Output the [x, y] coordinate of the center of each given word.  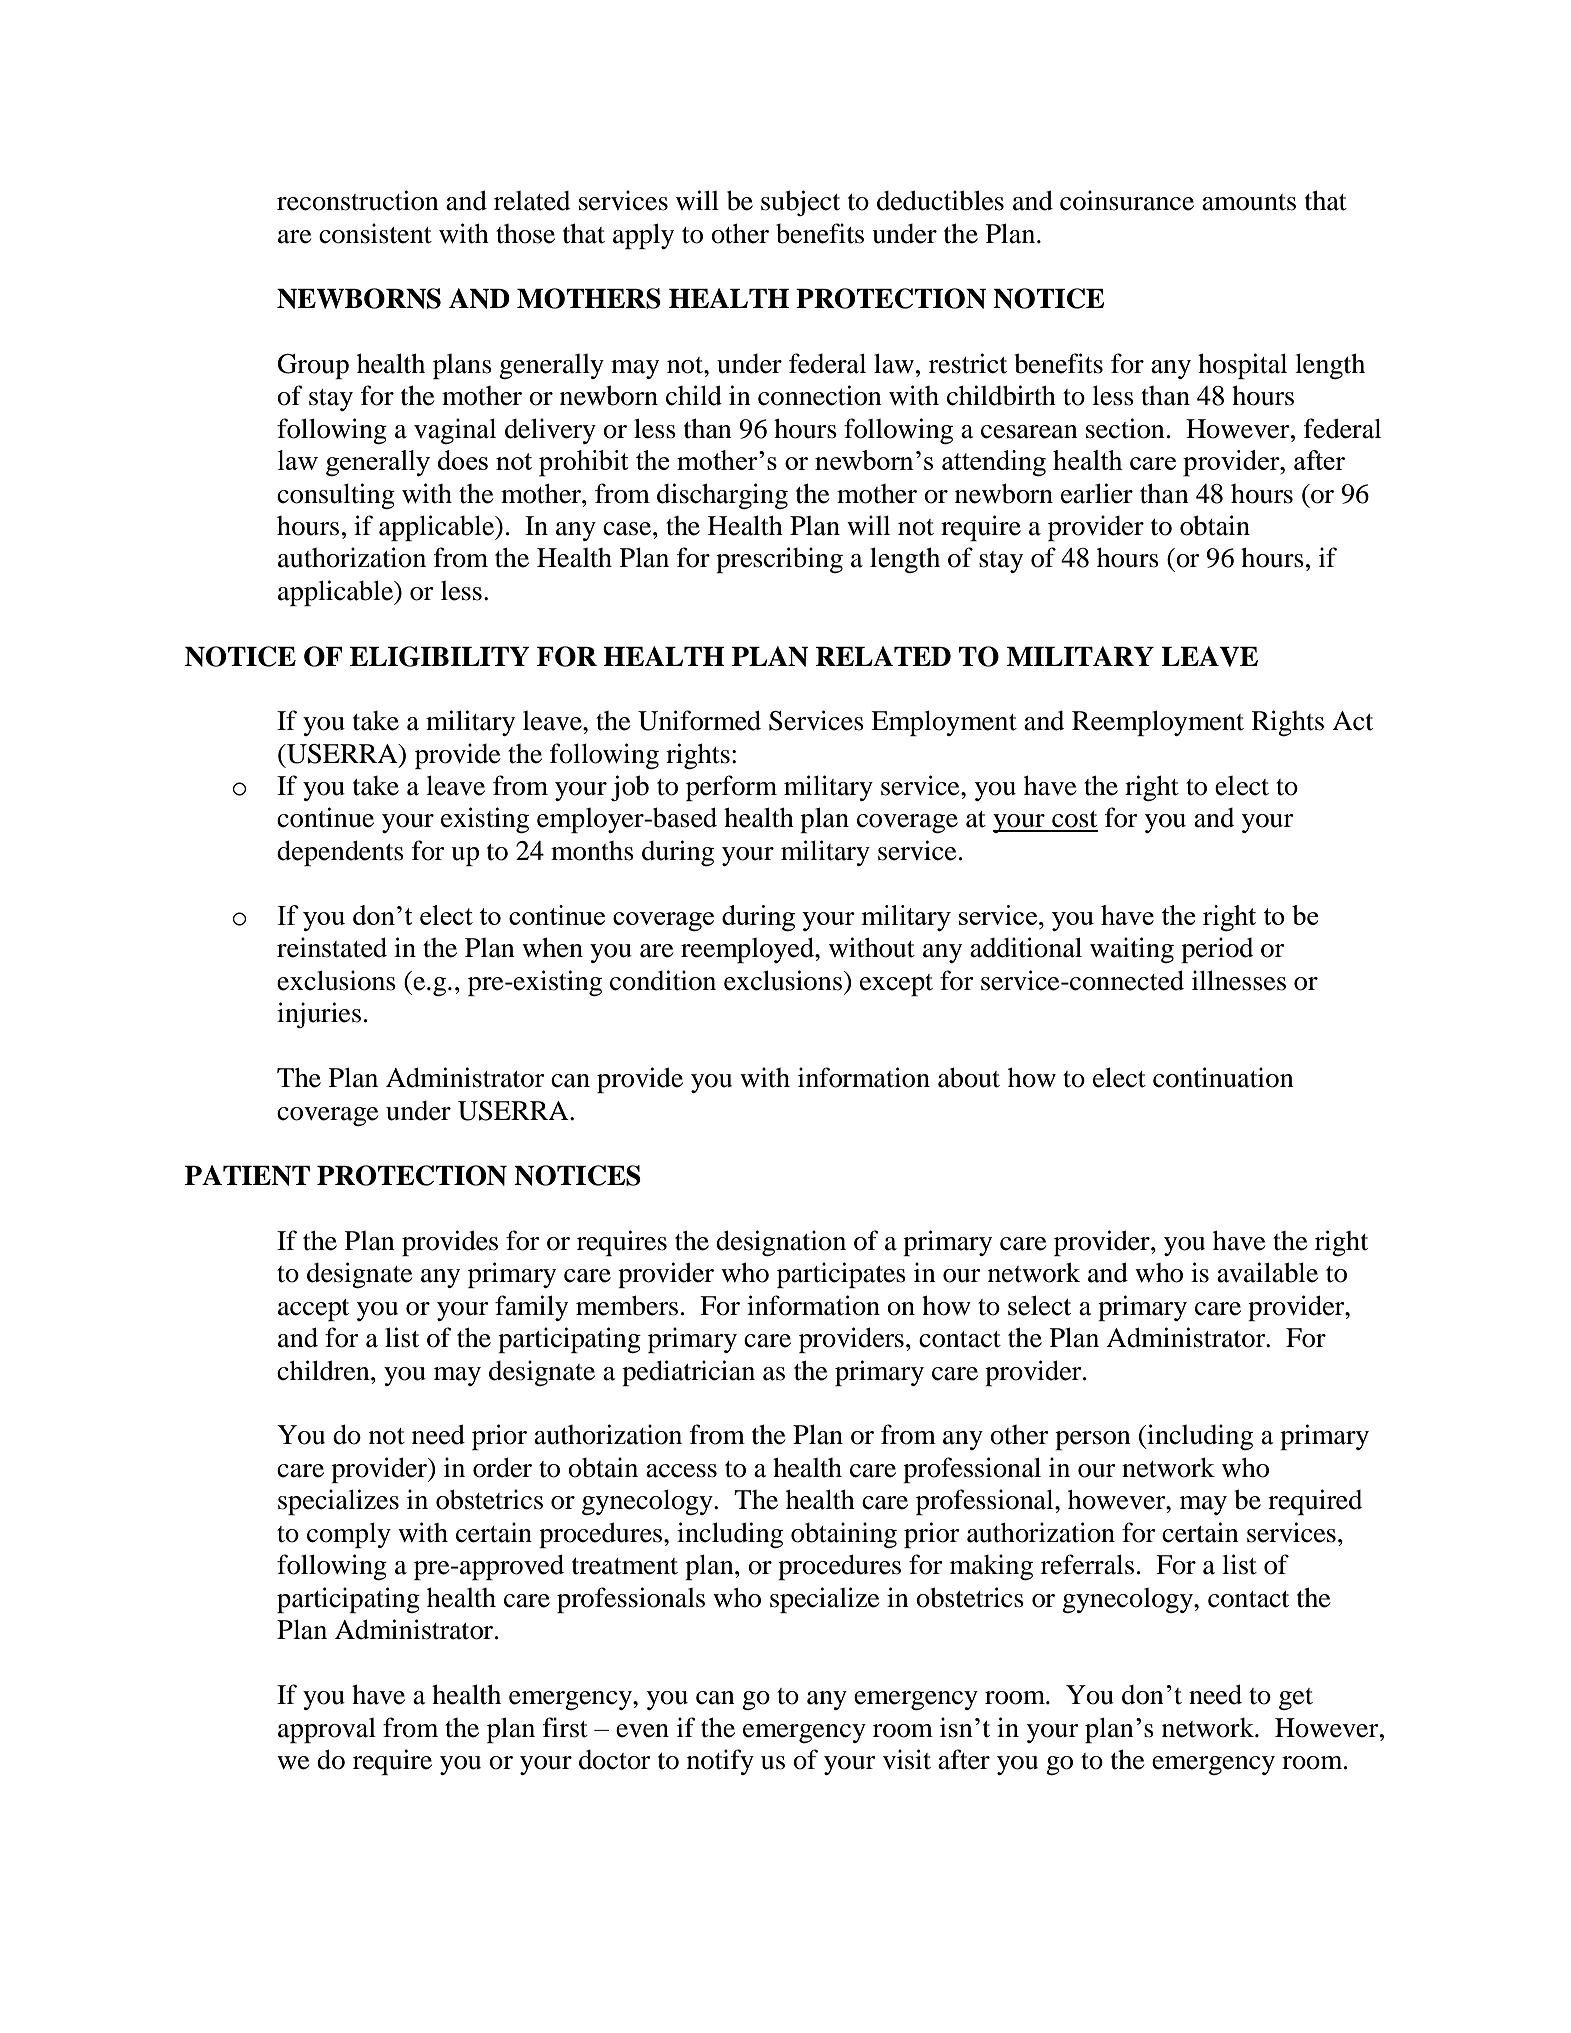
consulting [336, 496]
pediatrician [688, 1373]
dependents [340, 853]
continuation [1223, 1077]
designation [781, 1243]
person [1093, 1440]
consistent [375, 233]
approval [327, 1730]
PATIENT [247, 1175]
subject [800, 203]
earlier [1097, 493]
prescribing [779, 560]
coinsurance [1127, 200]
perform [731, 788]
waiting [1132, 950]
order [502, 1467]
